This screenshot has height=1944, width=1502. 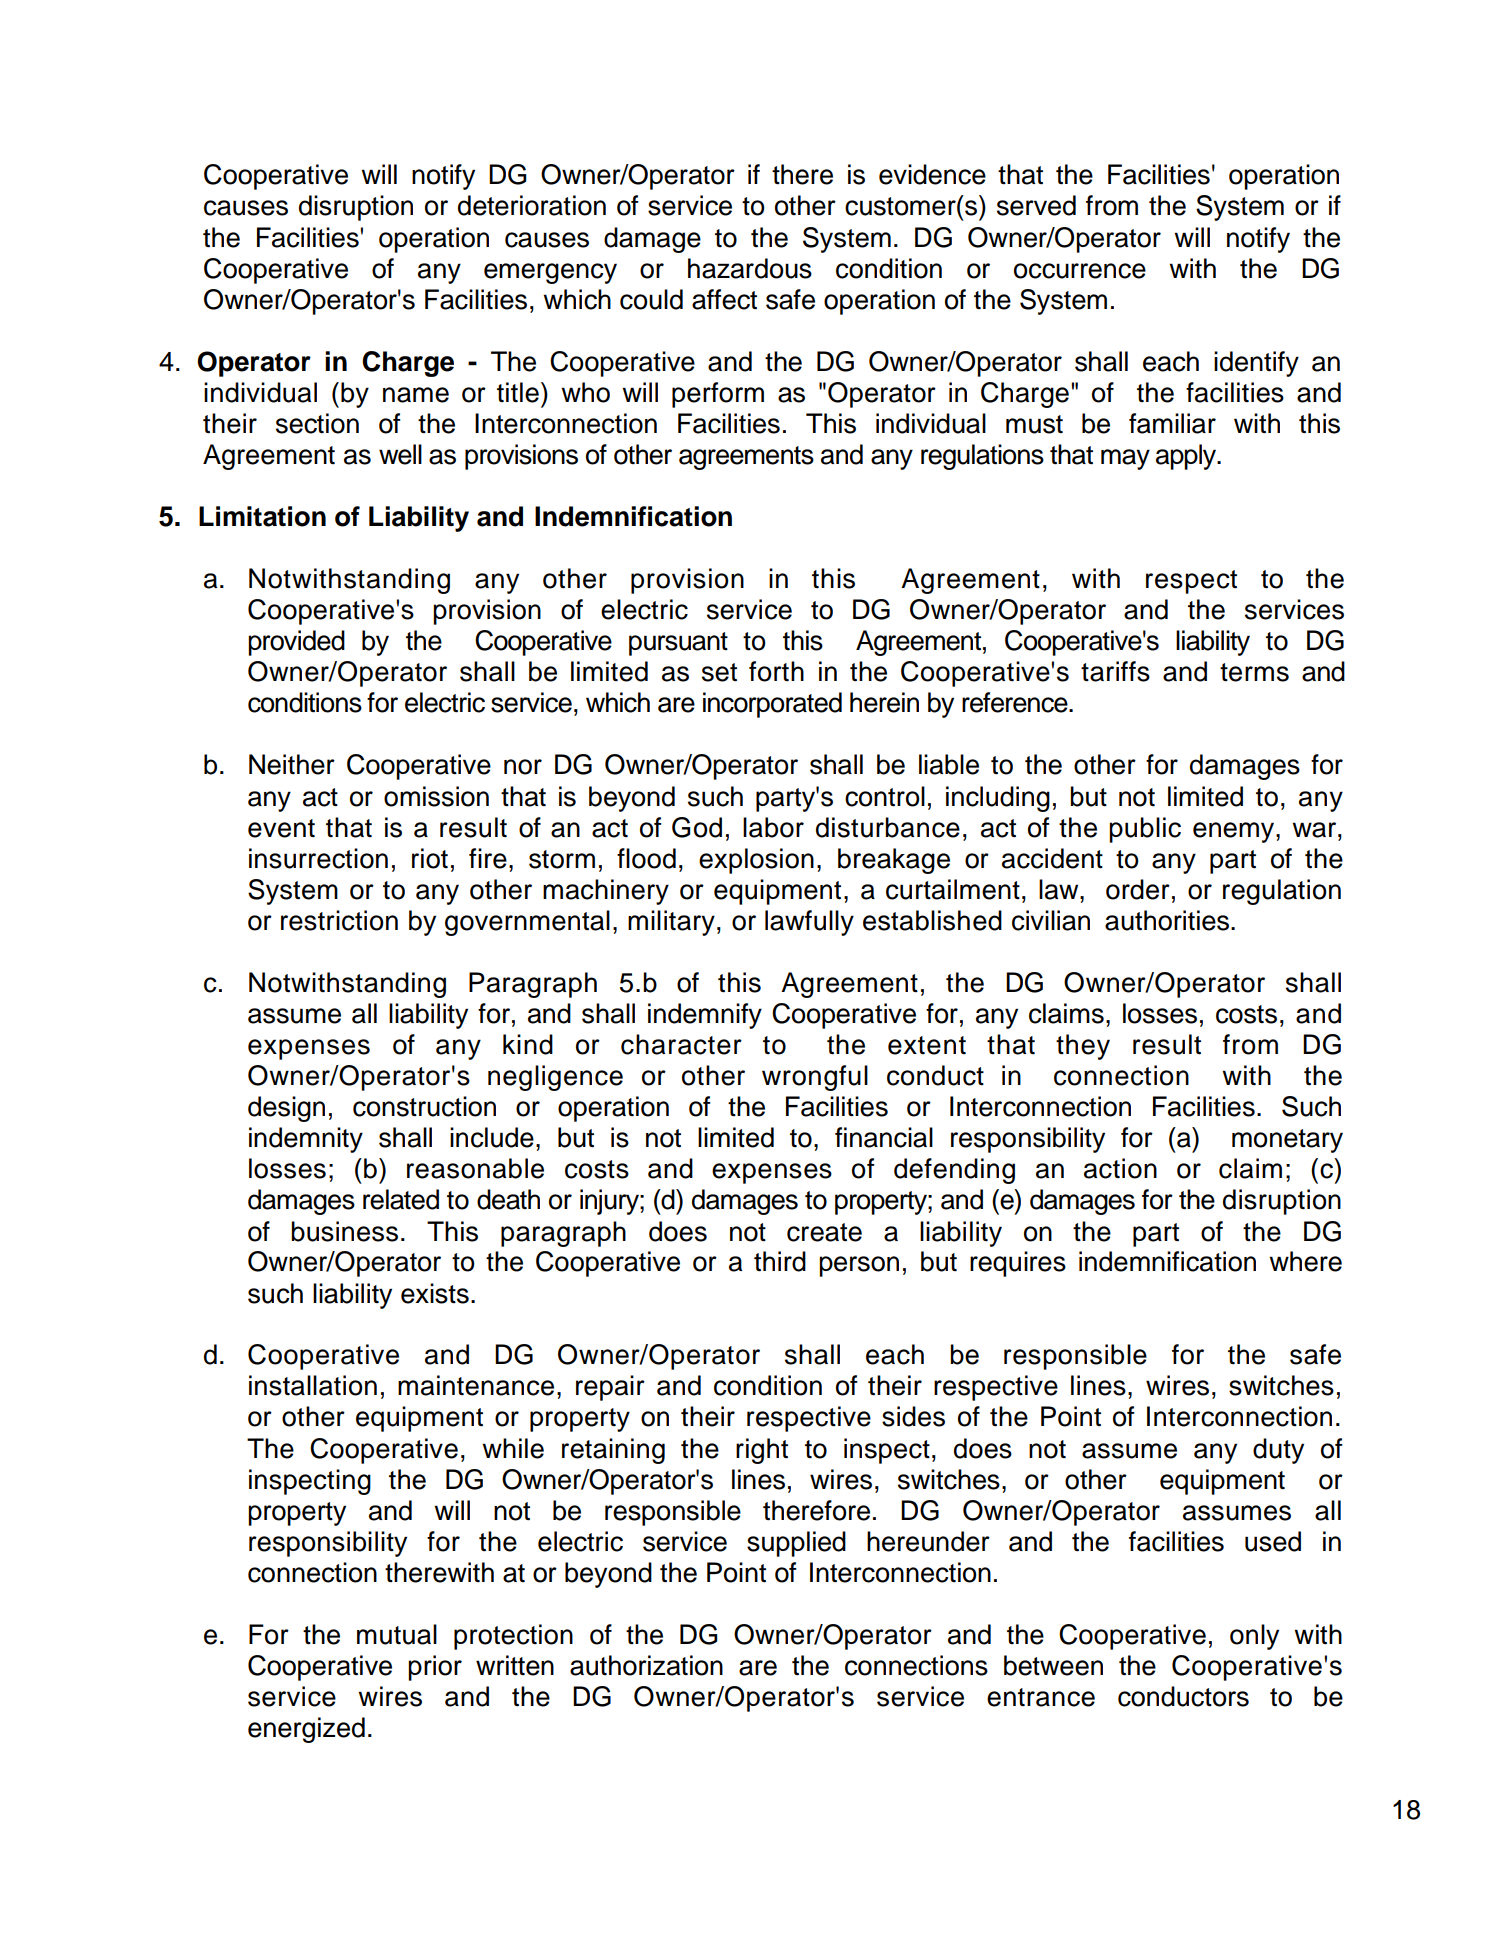 I want to click on authorization, so click(x=646, y=1665).
